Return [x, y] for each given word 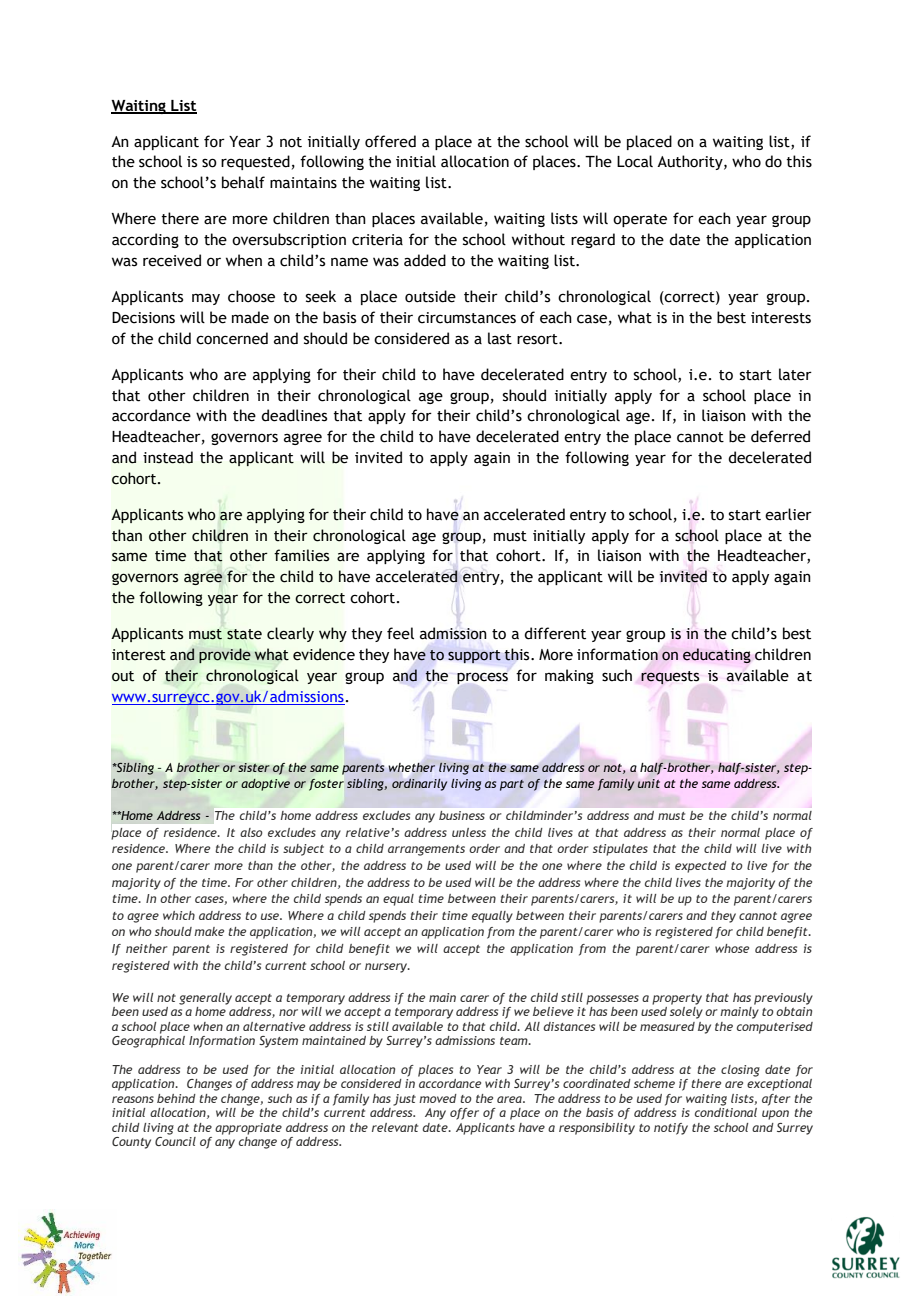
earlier [788, 514]
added [425, 260]
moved [438, 1098]
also [251, 832]
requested [255, 162]
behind [176, 1098]
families [301, 555]
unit [649, 783]
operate [640, 220]
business [462, 815]
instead [168, 457]
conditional [726, 1112]
